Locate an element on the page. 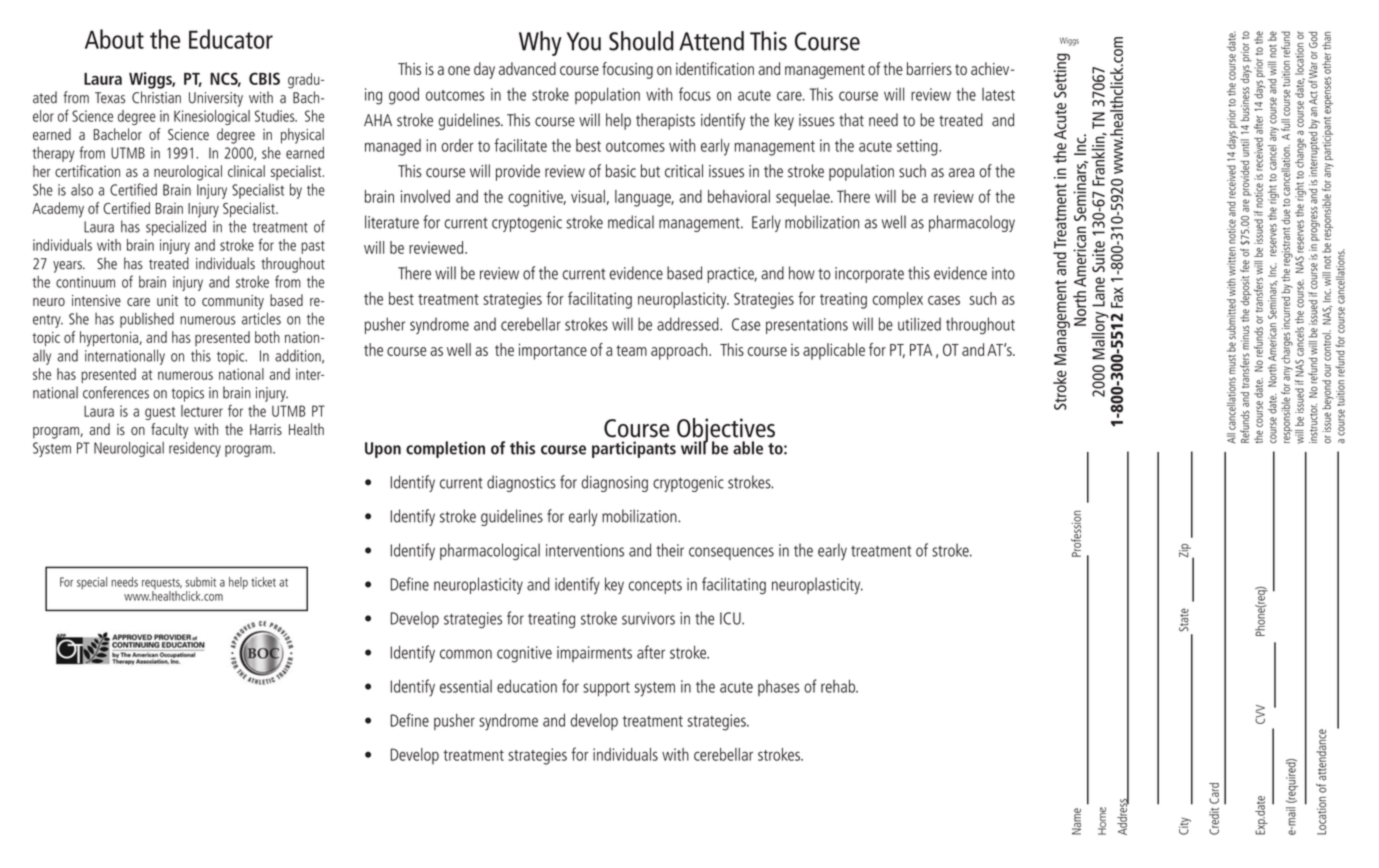 This page has width=1379, height=868. education is located at coordinates (527, 686).
